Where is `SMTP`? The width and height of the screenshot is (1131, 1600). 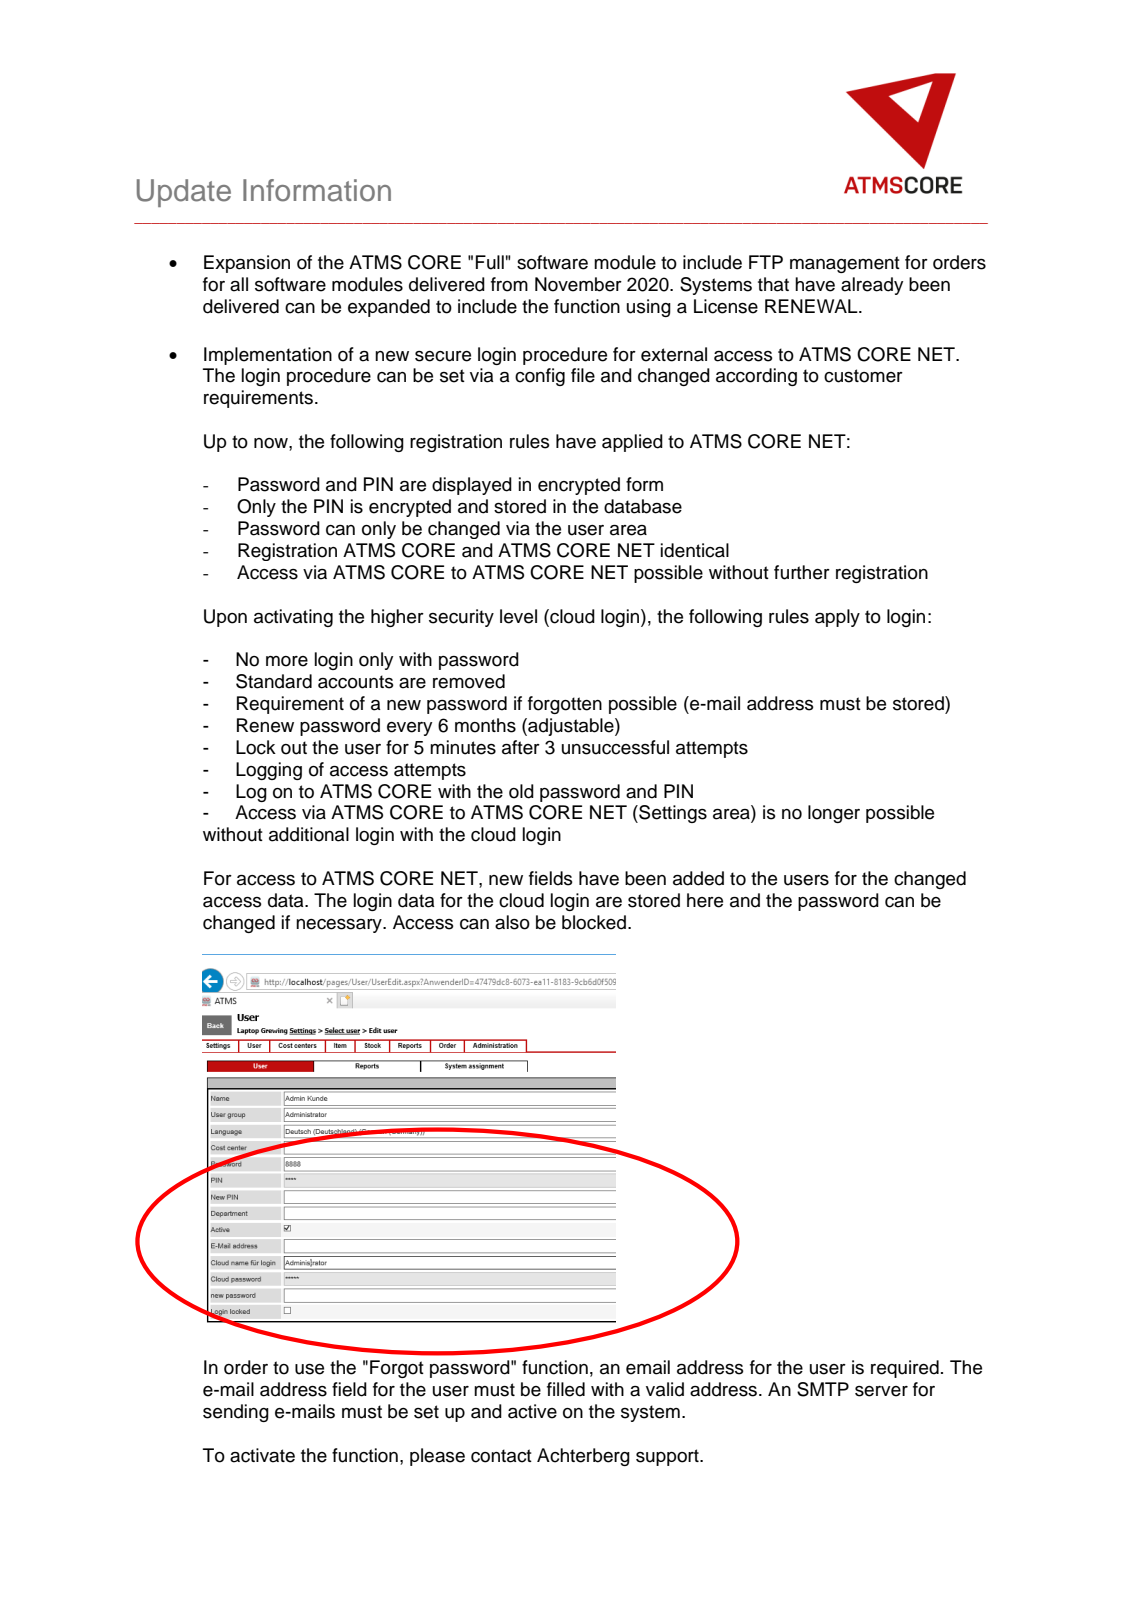 SMTP is located at coordinates (823, 1389).
